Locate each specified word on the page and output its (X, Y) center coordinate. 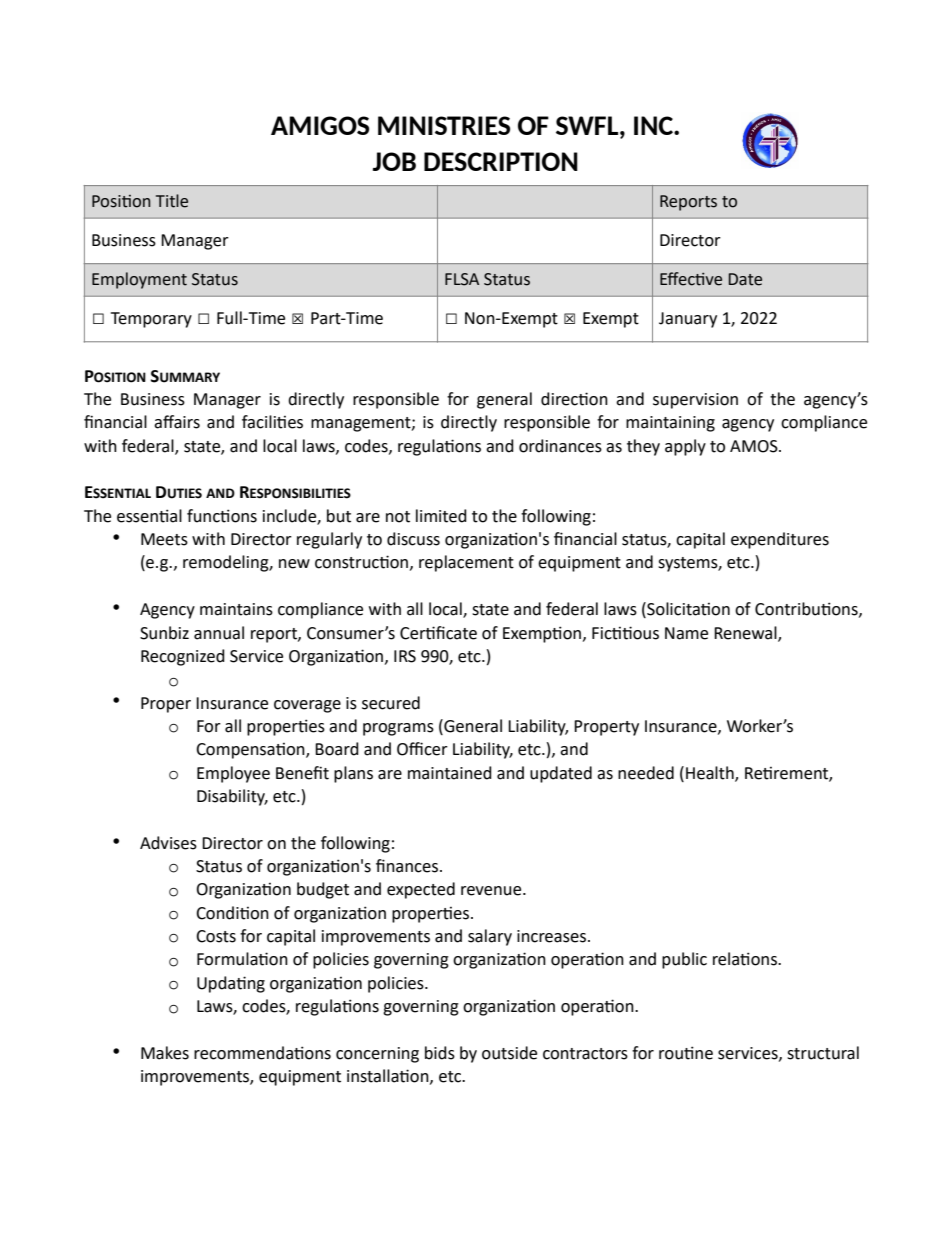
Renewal (746, 633)
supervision (695, 401)
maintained (450, 773)
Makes (165, 1053)
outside (509, 1053)
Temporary (151, 320)
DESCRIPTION (501, 161)
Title (172, 201)
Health (711, 773)
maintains (236, 609)
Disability (232, 797)
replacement (466, 563)
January (688, 320)
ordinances (560, 446)
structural (823, 1053)
